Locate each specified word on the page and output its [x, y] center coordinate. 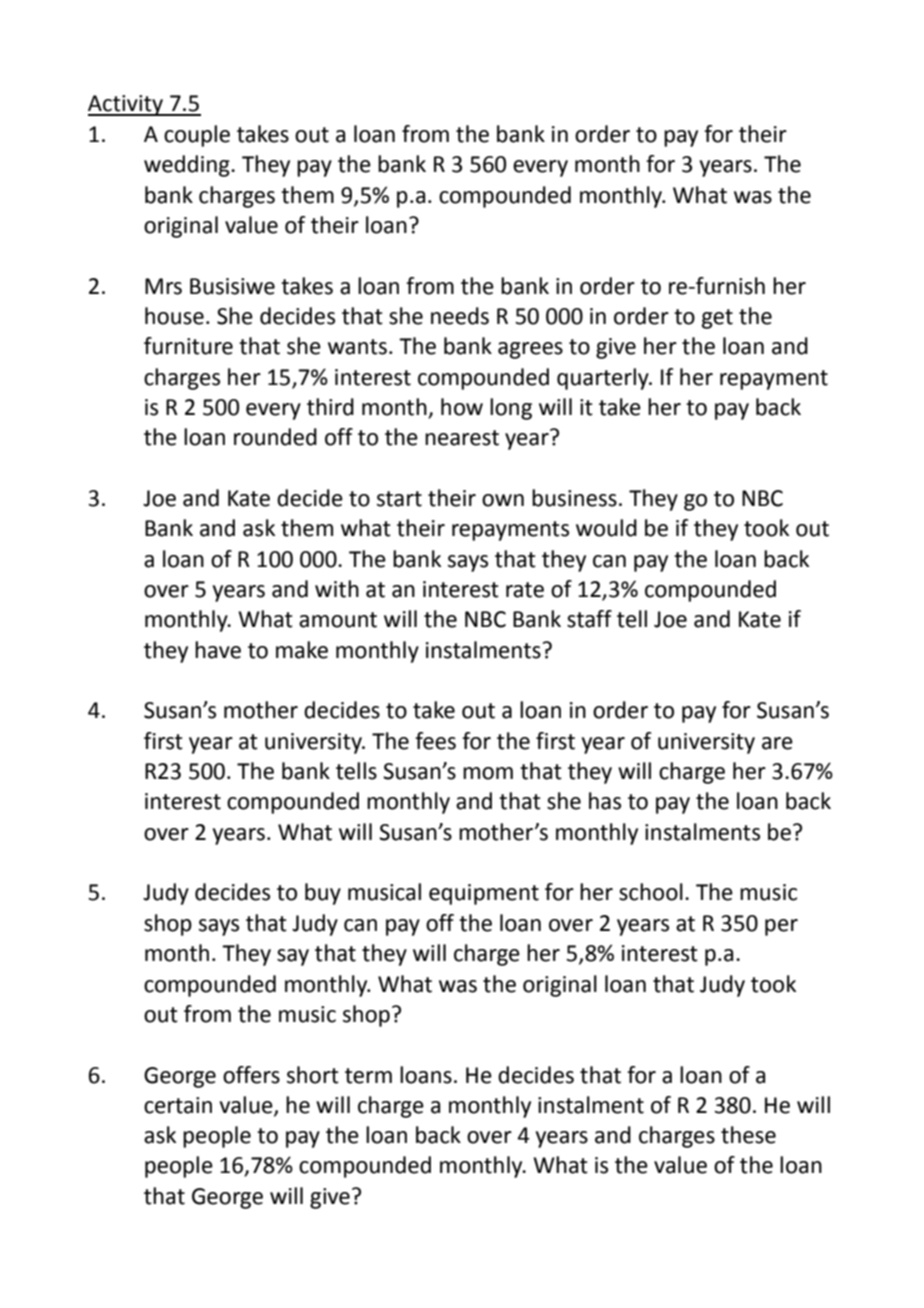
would [606, 528]
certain [178, 1105]
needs [460, 316]
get [717, 319]
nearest [462, 438]
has [605, 801]
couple [197, 136]
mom [488, 773]
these [748, 1135]
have [218, 650]
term [368, 1076]
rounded [275, 437]
